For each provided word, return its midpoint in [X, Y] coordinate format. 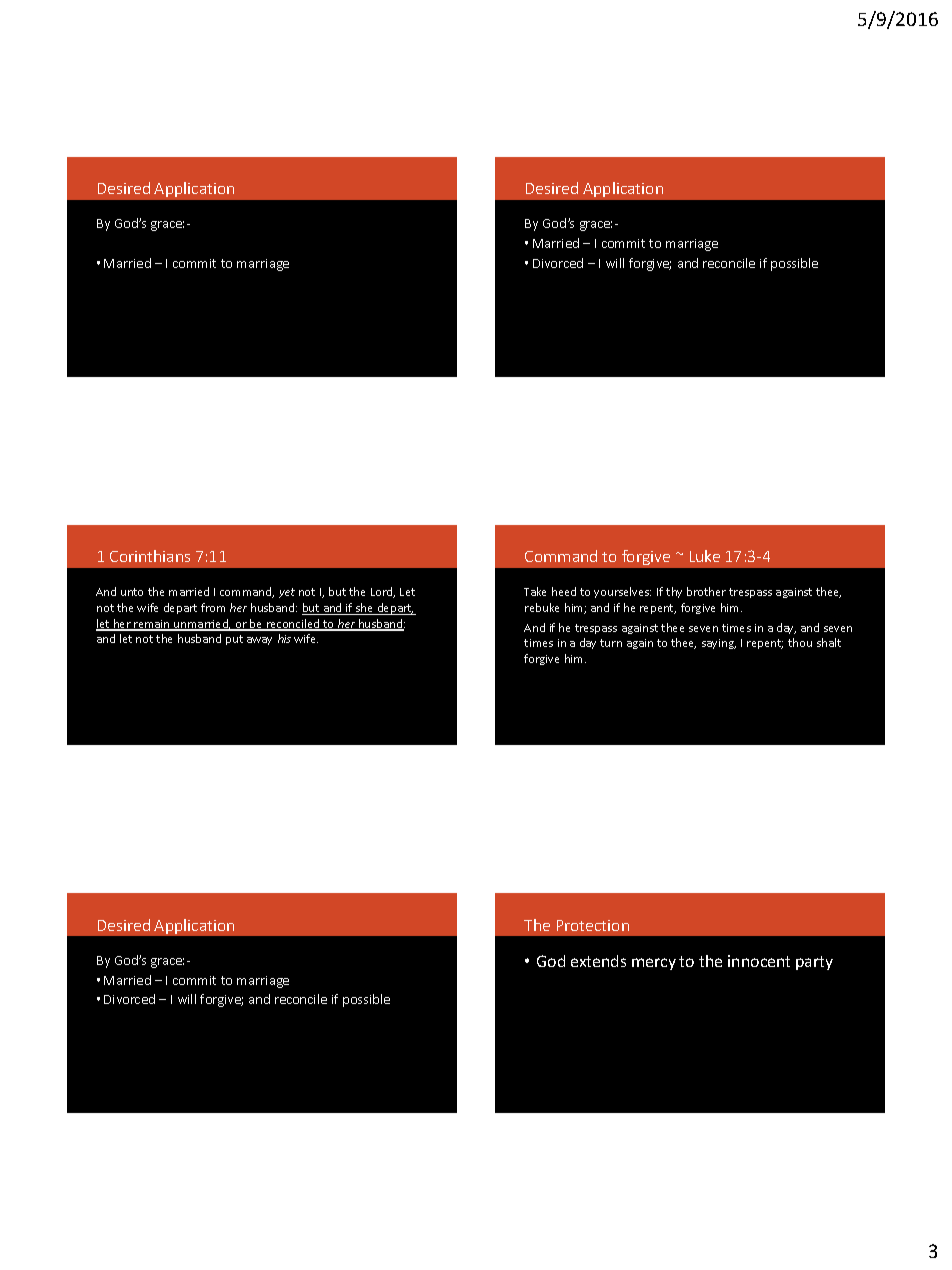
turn [611, 643]
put [234, 640]
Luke [705, 556]
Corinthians [150, 556]
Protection [593, 925]
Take [535, 591]
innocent [759, 961]
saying [719, 644]
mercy [654, 964]
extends [598, 961]
